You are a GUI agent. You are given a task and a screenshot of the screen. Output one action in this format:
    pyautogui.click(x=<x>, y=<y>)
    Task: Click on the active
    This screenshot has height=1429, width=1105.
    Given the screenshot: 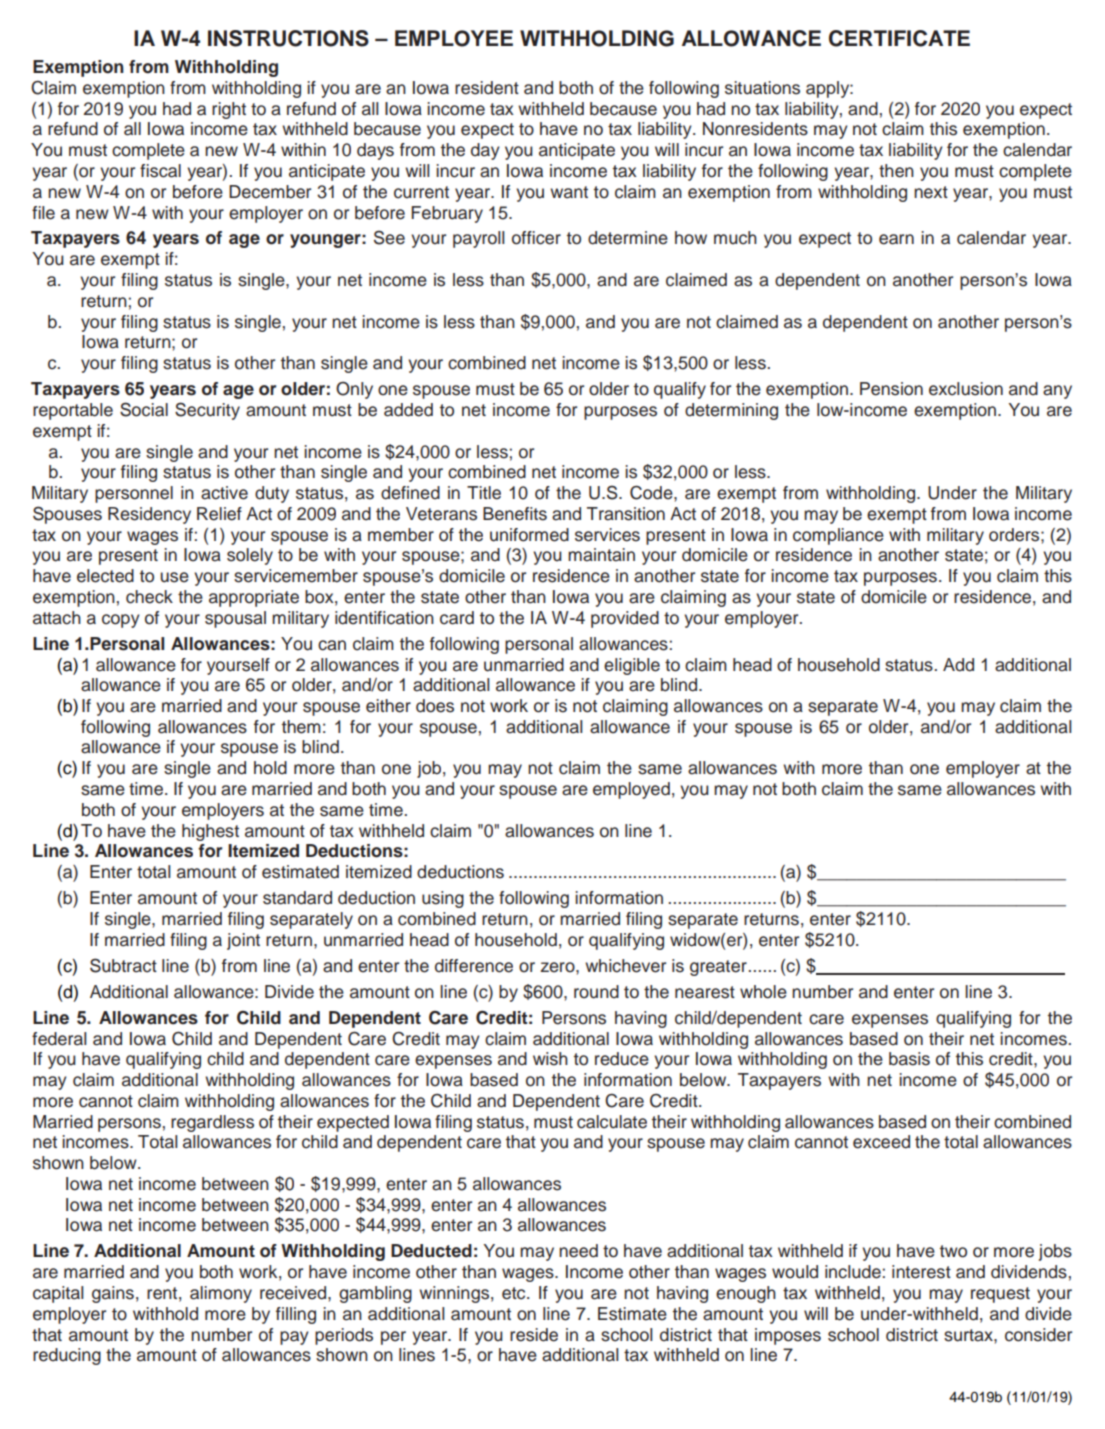 What is the action you would take?
    pyautogui.click(x=224, y=493)
